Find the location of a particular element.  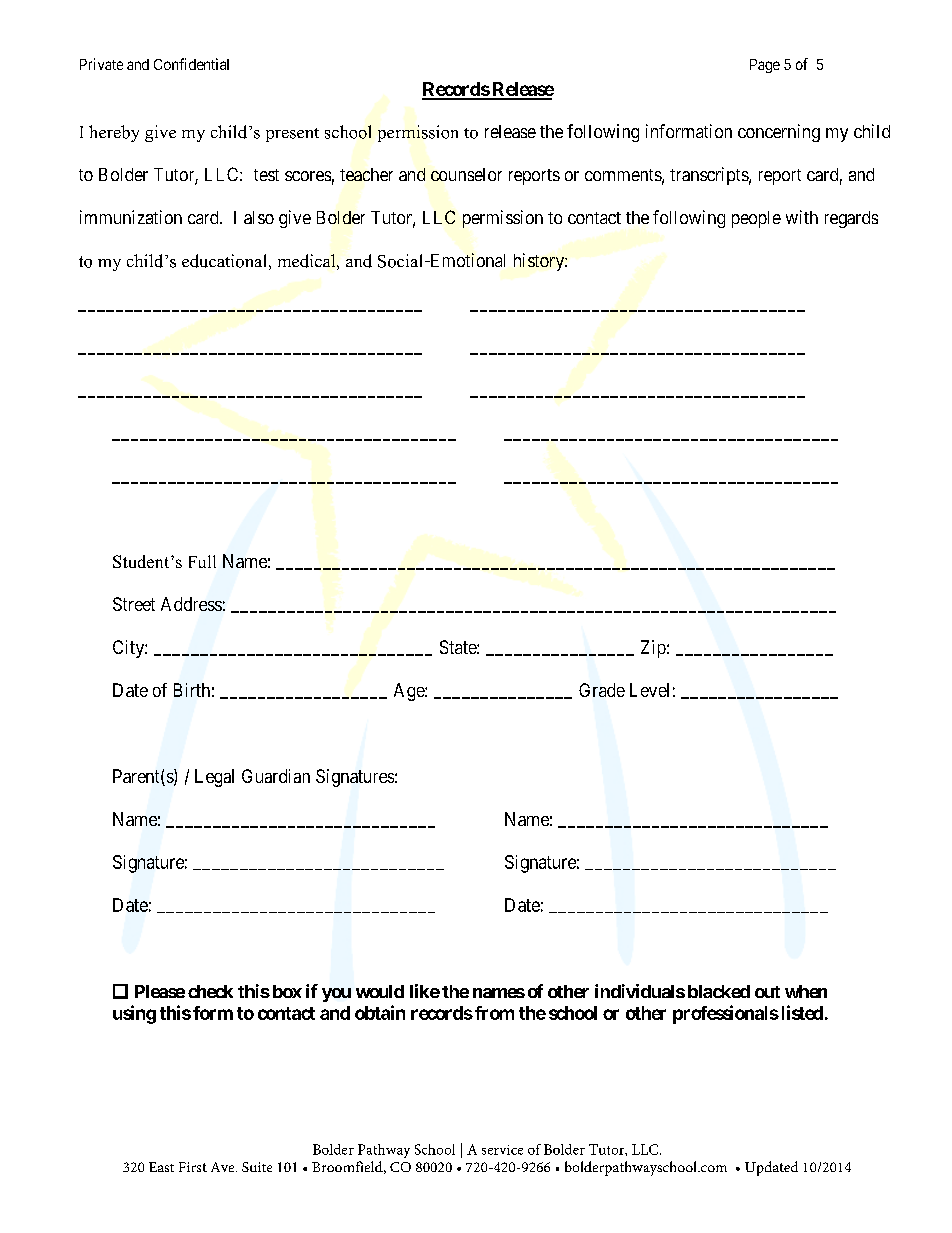

Confidential is located at coordinates (191, 64).
